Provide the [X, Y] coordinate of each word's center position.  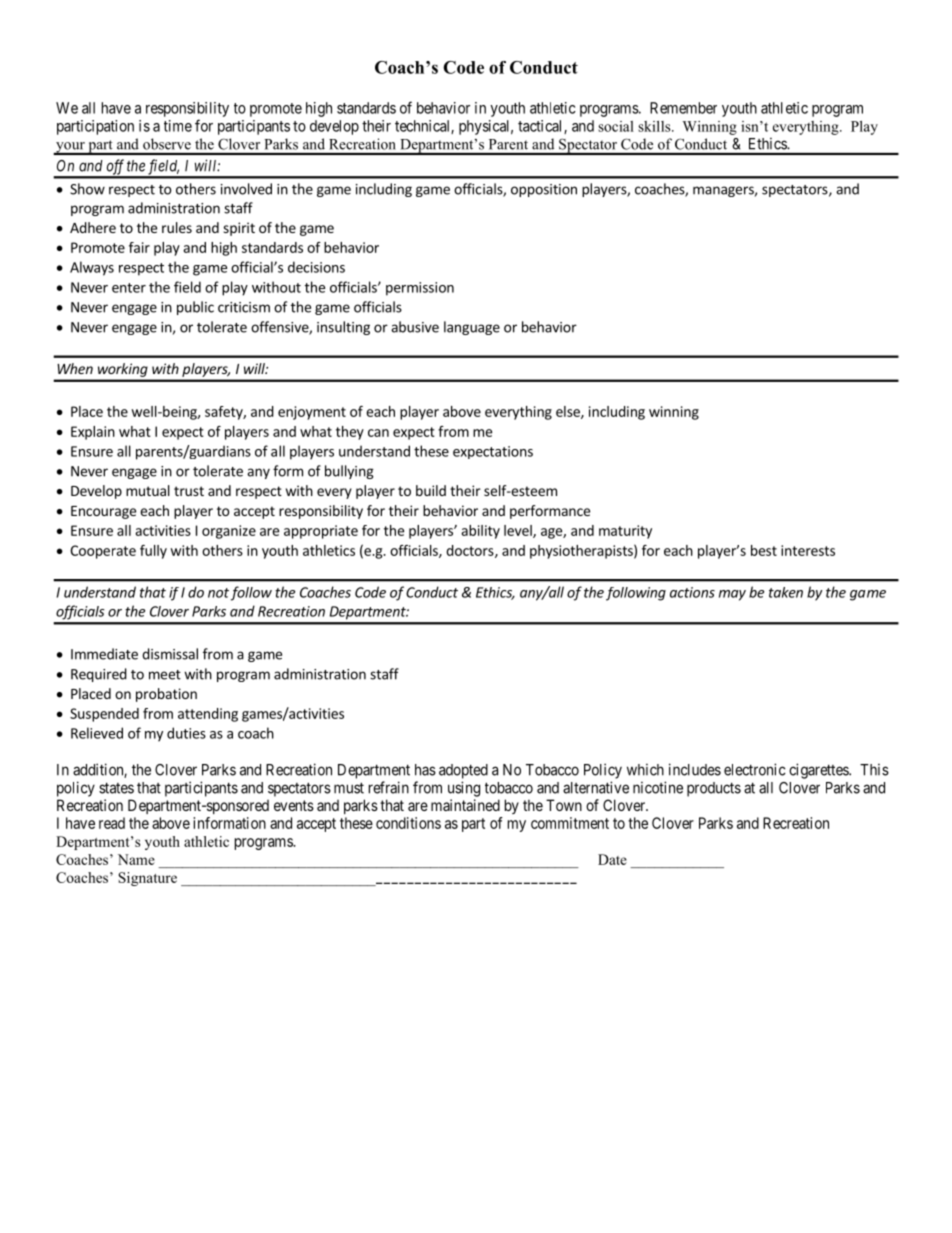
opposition [544, 190]
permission [420, 289]
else [569, 412]
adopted [463, 771]
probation [166, 695]
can [378, 433]
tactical [541, 127]
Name [136, 859]
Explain [93, 433]
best [764, 550]
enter [129, 288]
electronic [755, 769]
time [178, 126]
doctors [471, 551]
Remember [683, 108]
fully [153, 552]
